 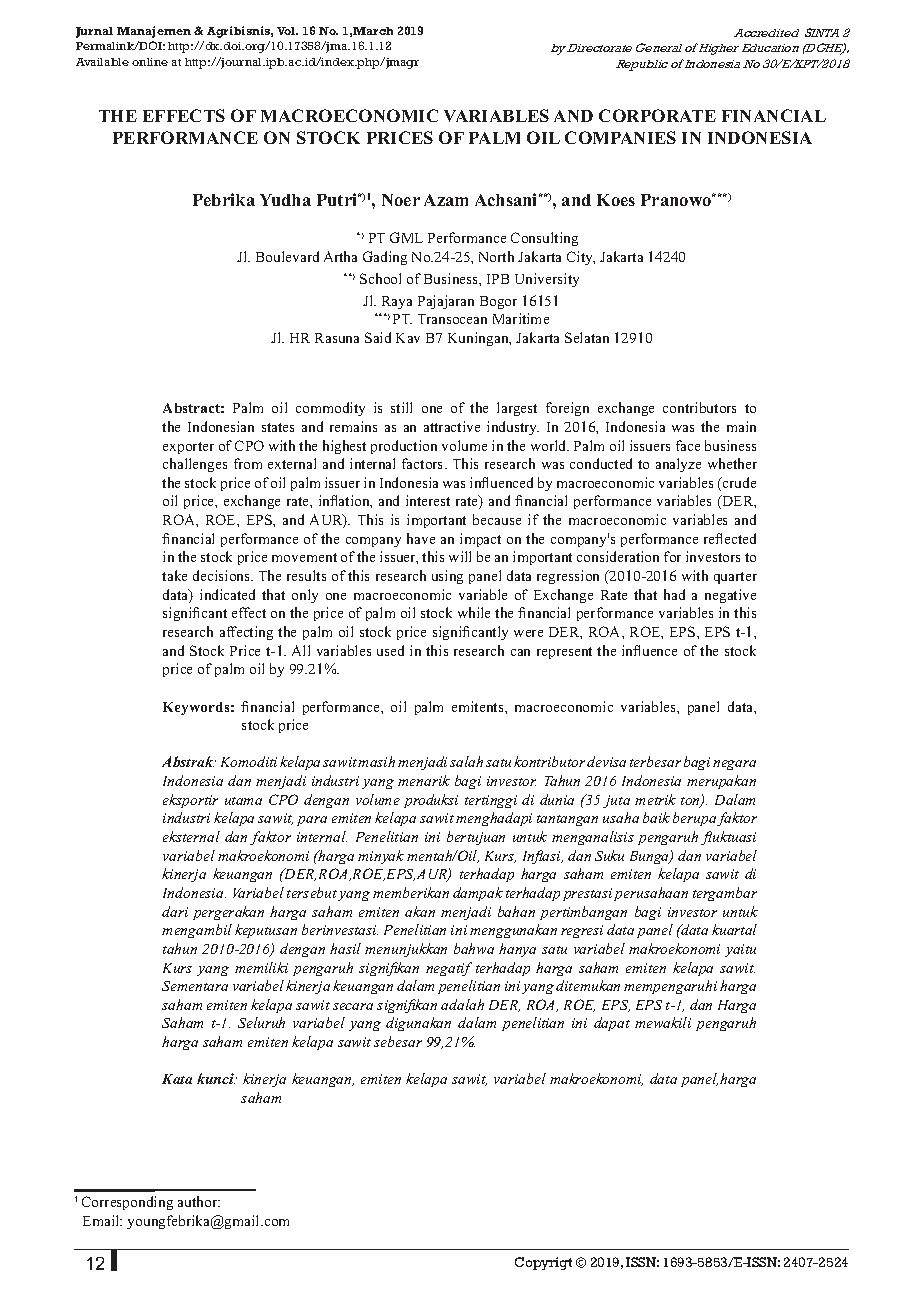 What do you see at coordinates (401, 200) in the screenshot?
I see `Noer` at bounding box center [401, 200].
